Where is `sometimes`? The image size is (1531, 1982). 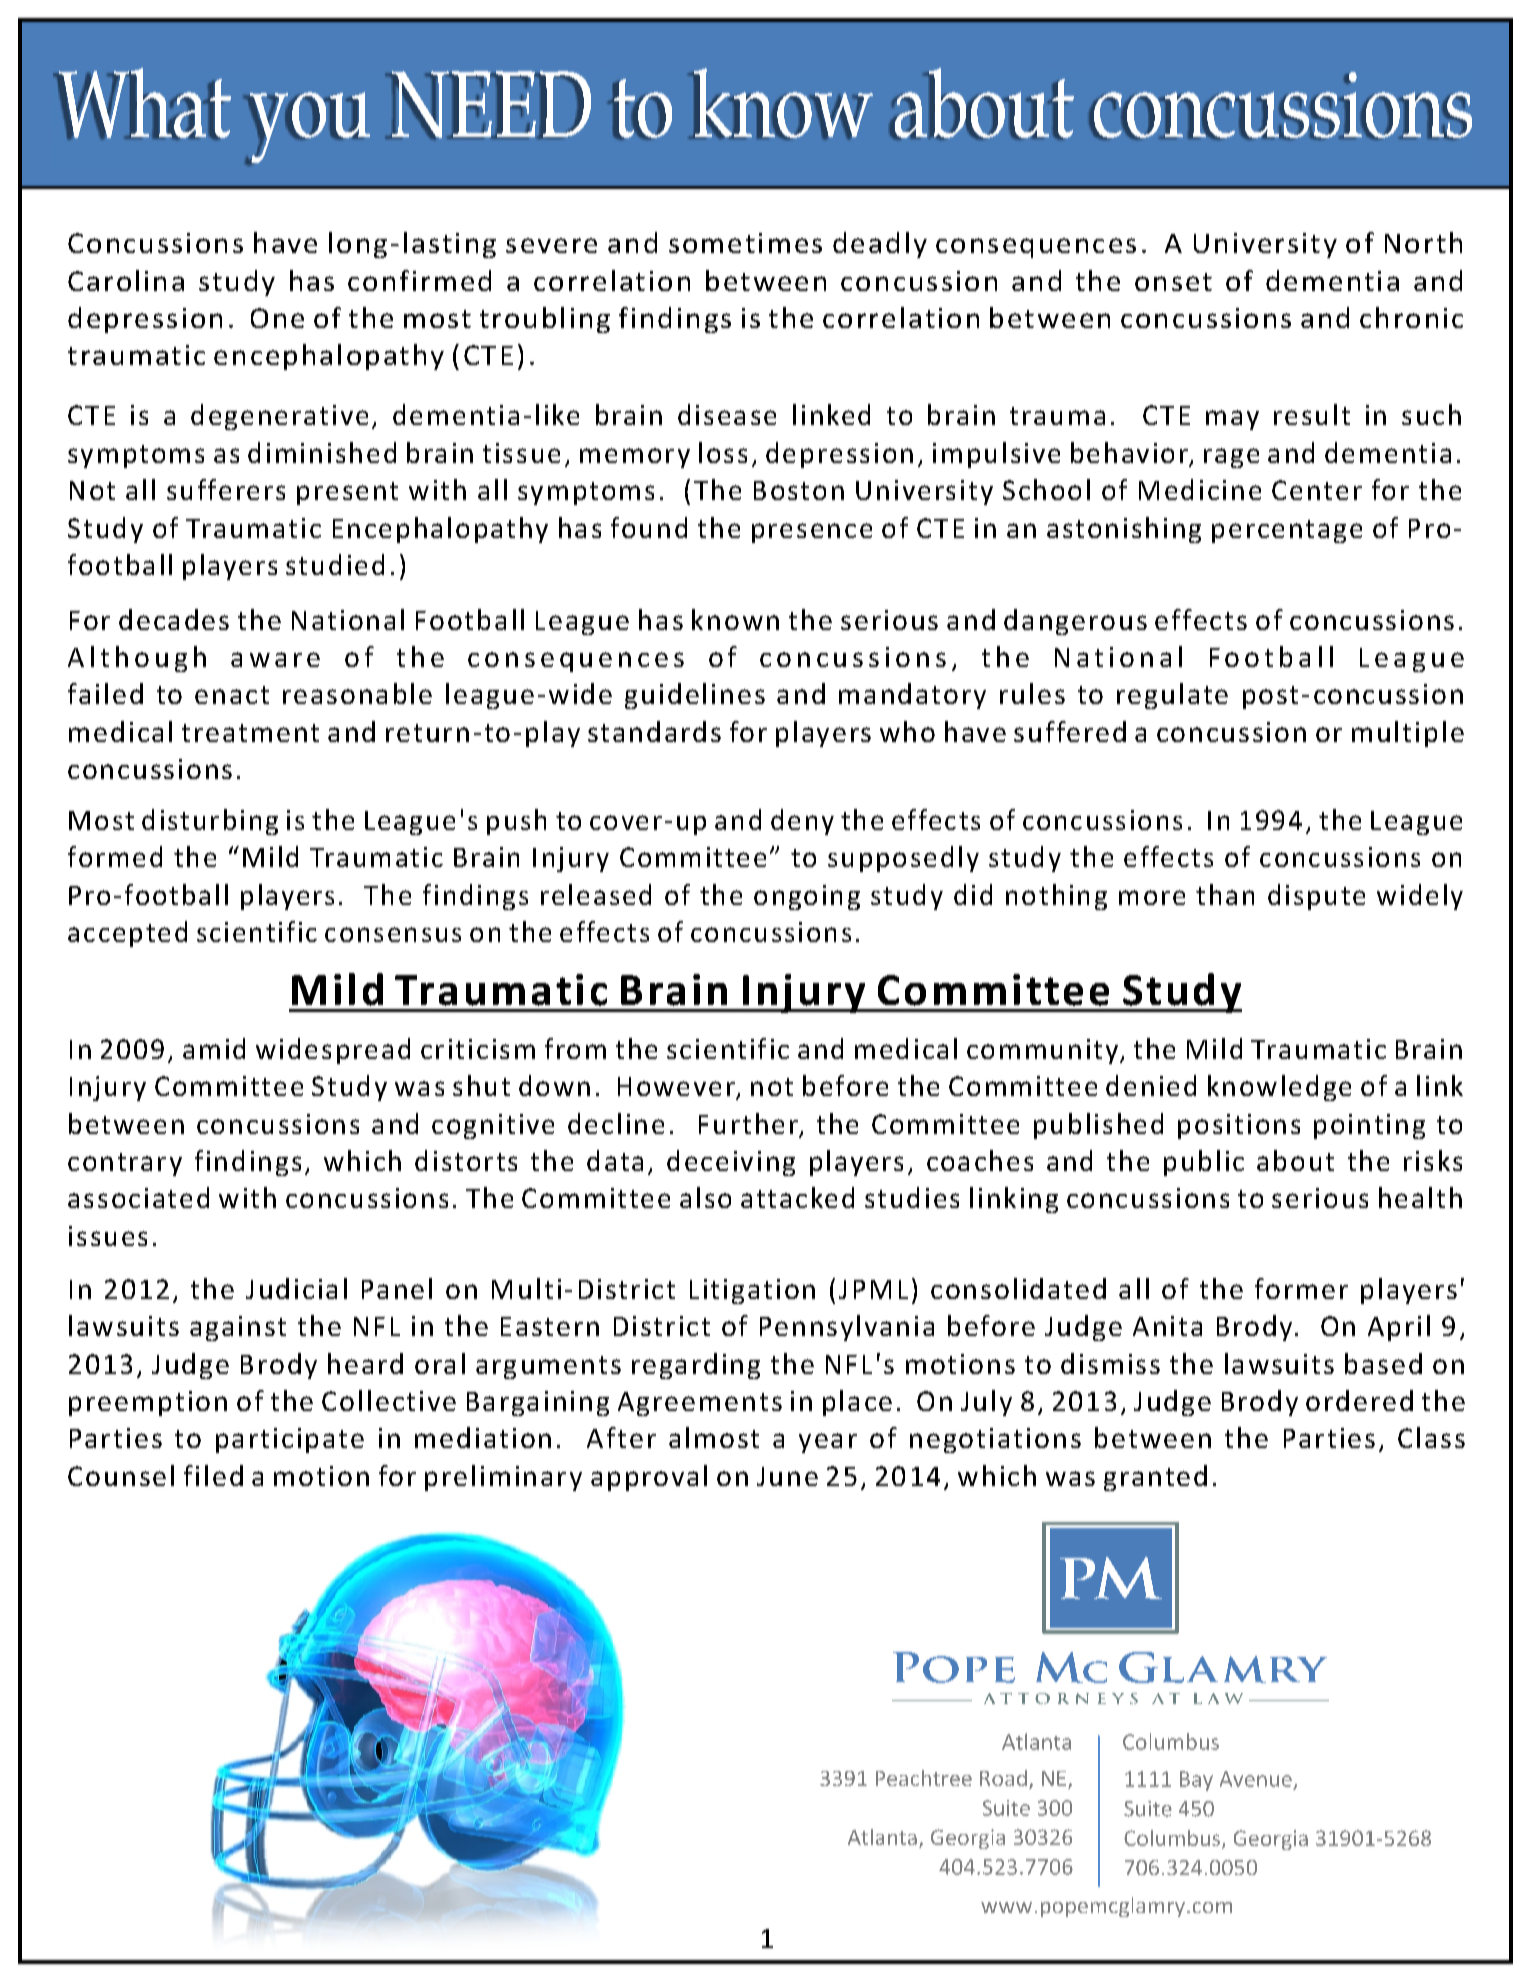 sometimes is located at coordinates (745, 243).
